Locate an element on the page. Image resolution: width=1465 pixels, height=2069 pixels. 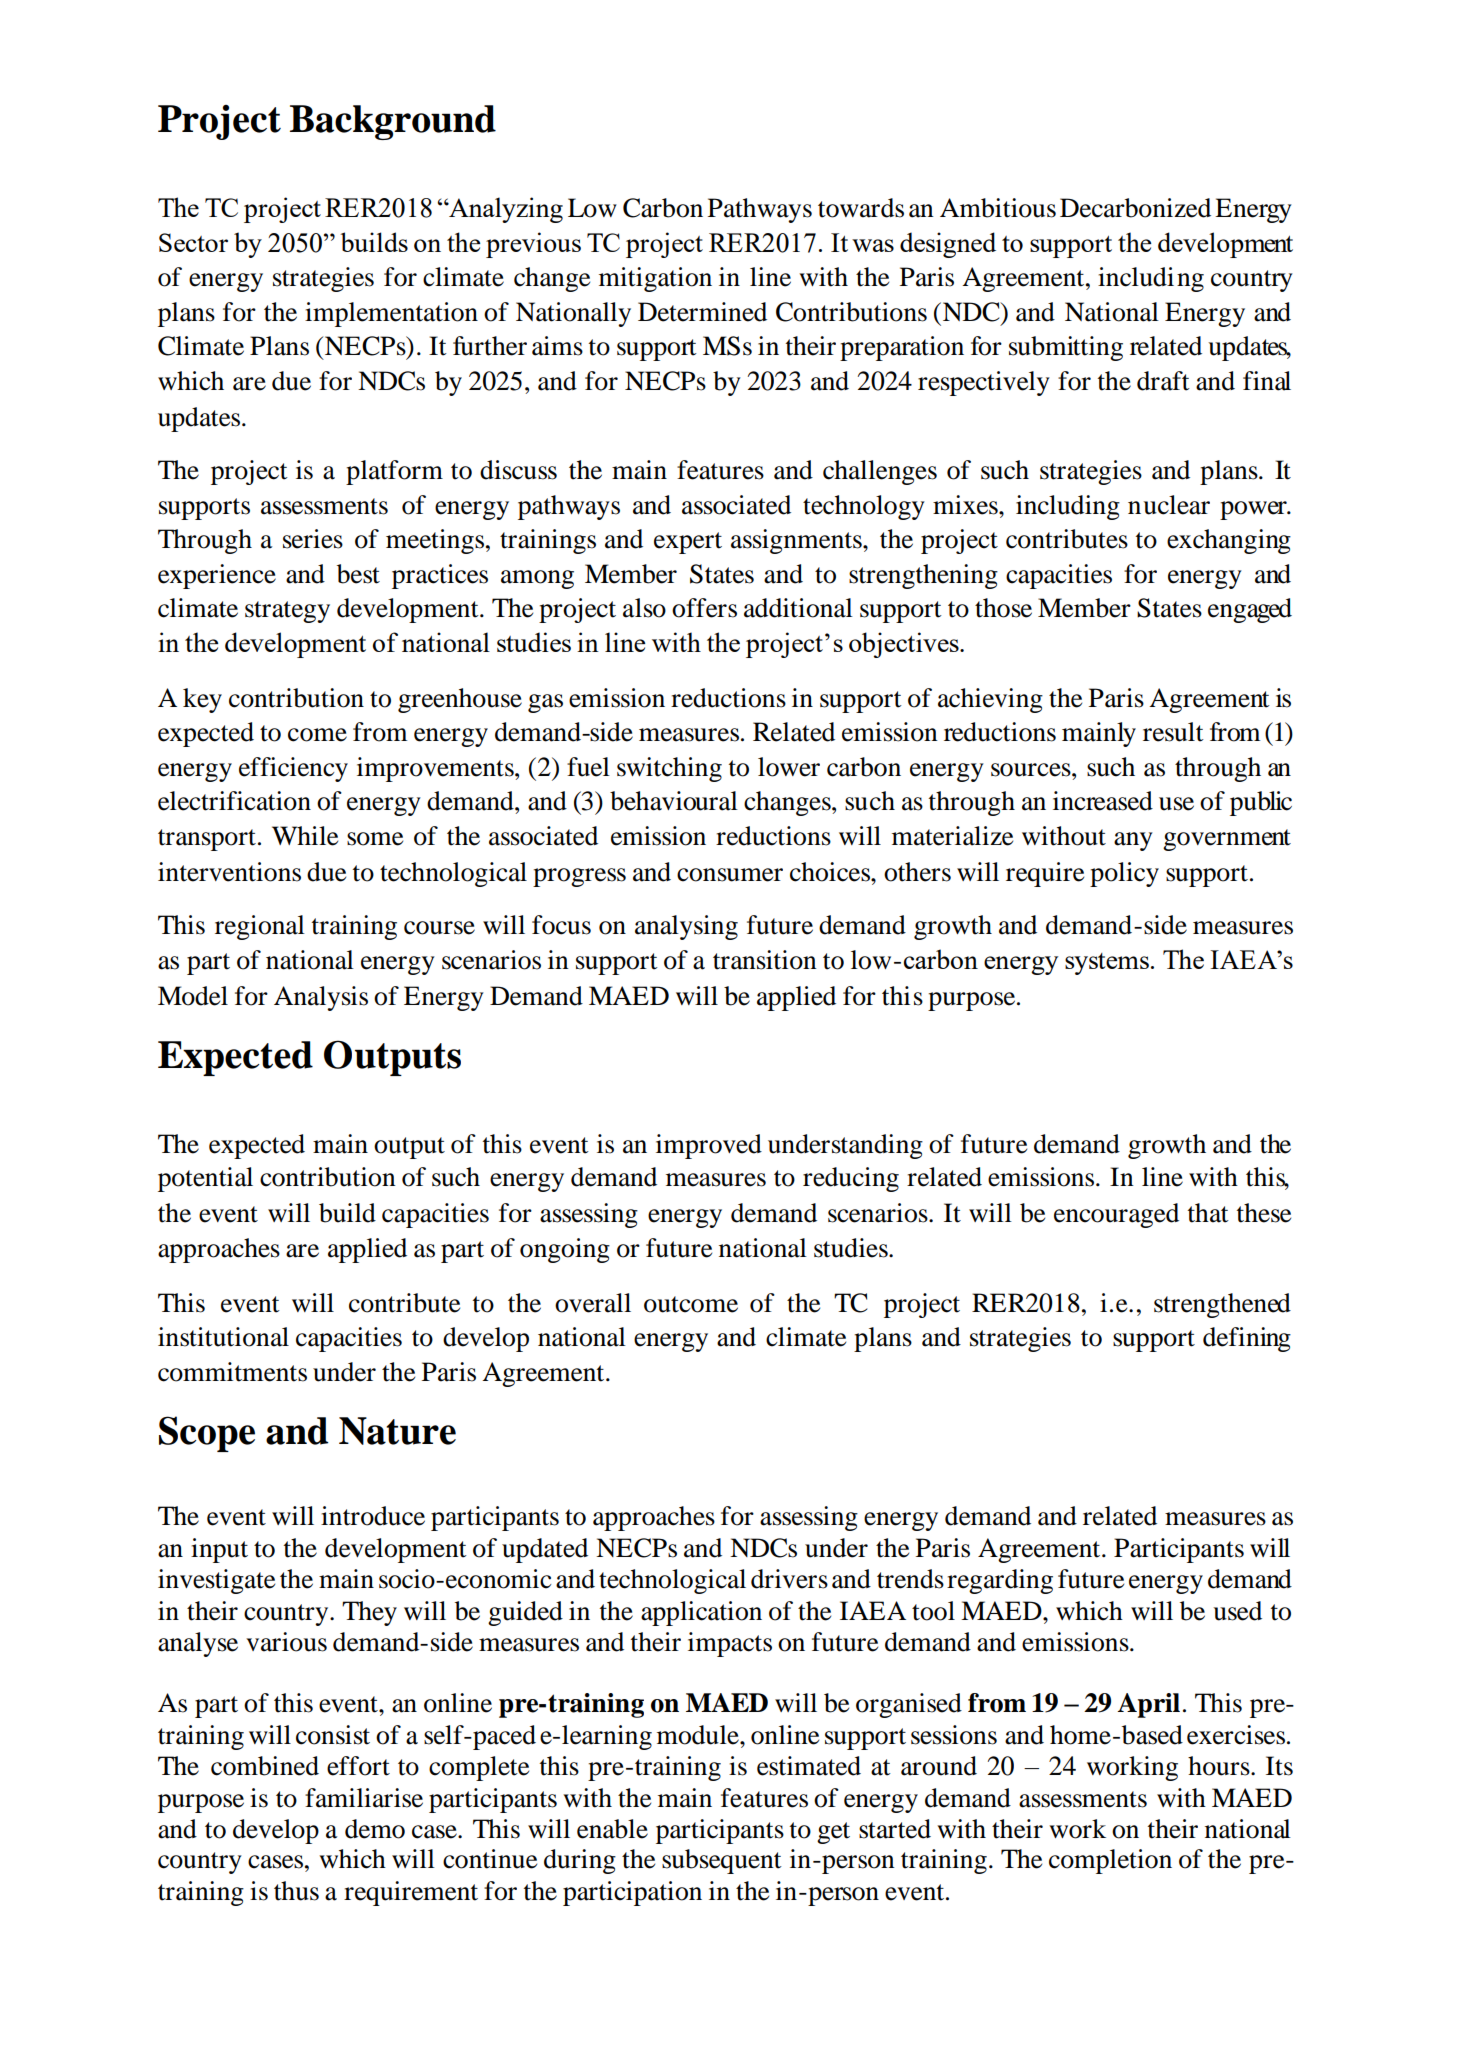
Background is located at coordinates (393, 122).
